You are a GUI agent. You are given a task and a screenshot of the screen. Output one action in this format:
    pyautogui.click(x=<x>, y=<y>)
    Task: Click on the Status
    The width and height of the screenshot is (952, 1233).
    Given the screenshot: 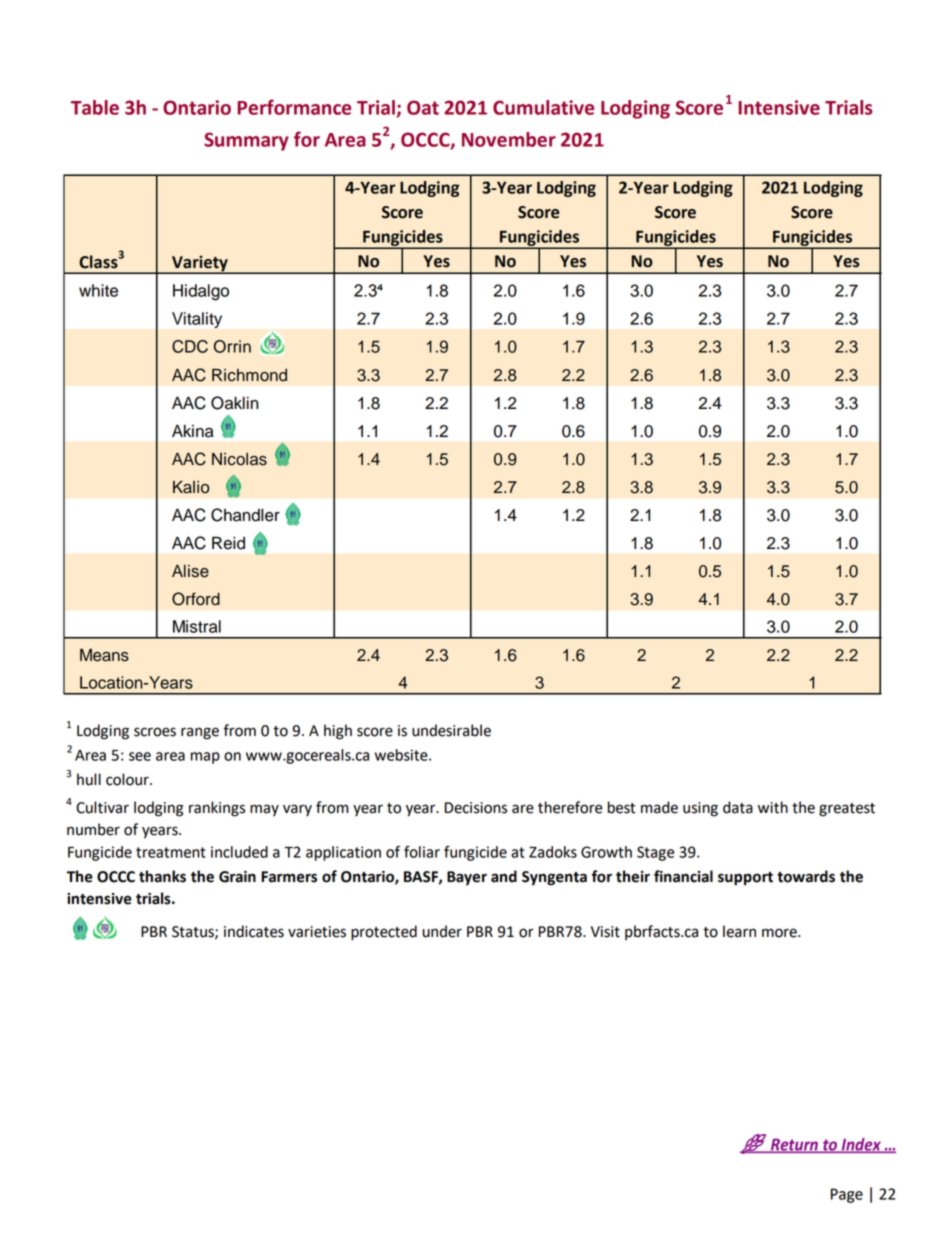 What is the action you would take?
    pyautogui.click(x=194, y=932)
